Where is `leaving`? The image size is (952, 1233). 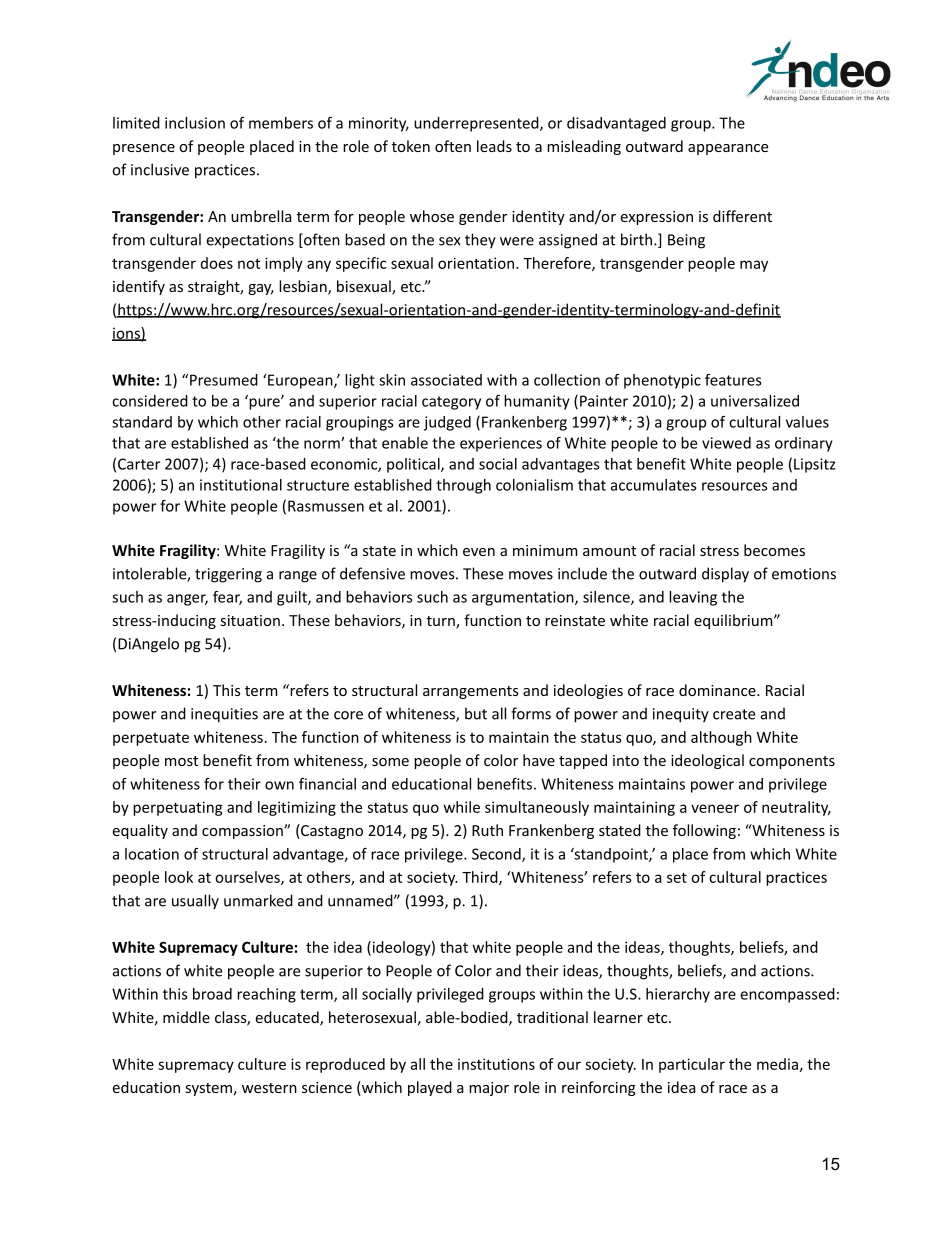
leaving is located at coordinates (693, 598).
